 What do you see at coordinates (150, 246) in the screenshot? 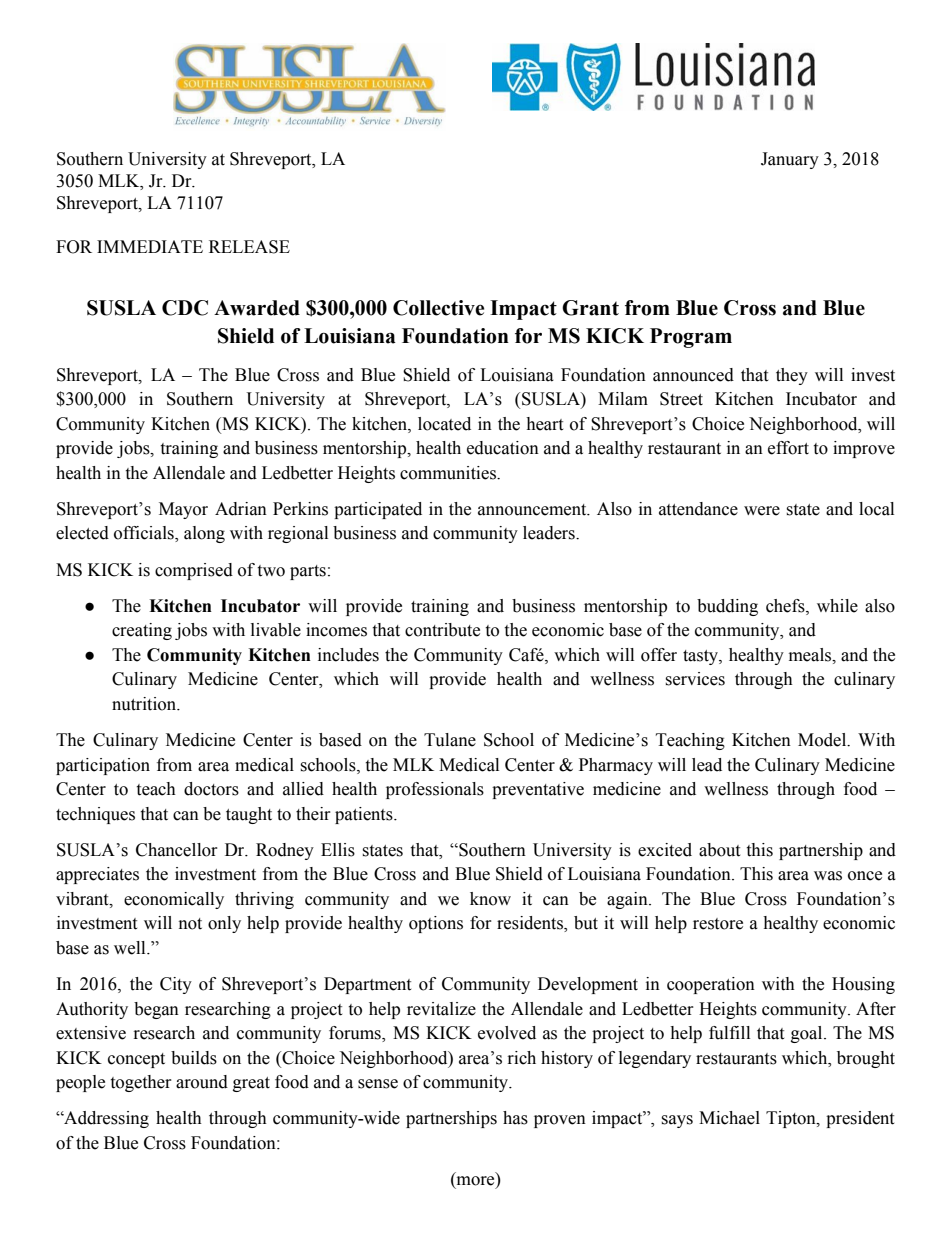
I see `IMMEDIATE` at bounding box center [150, 246].
